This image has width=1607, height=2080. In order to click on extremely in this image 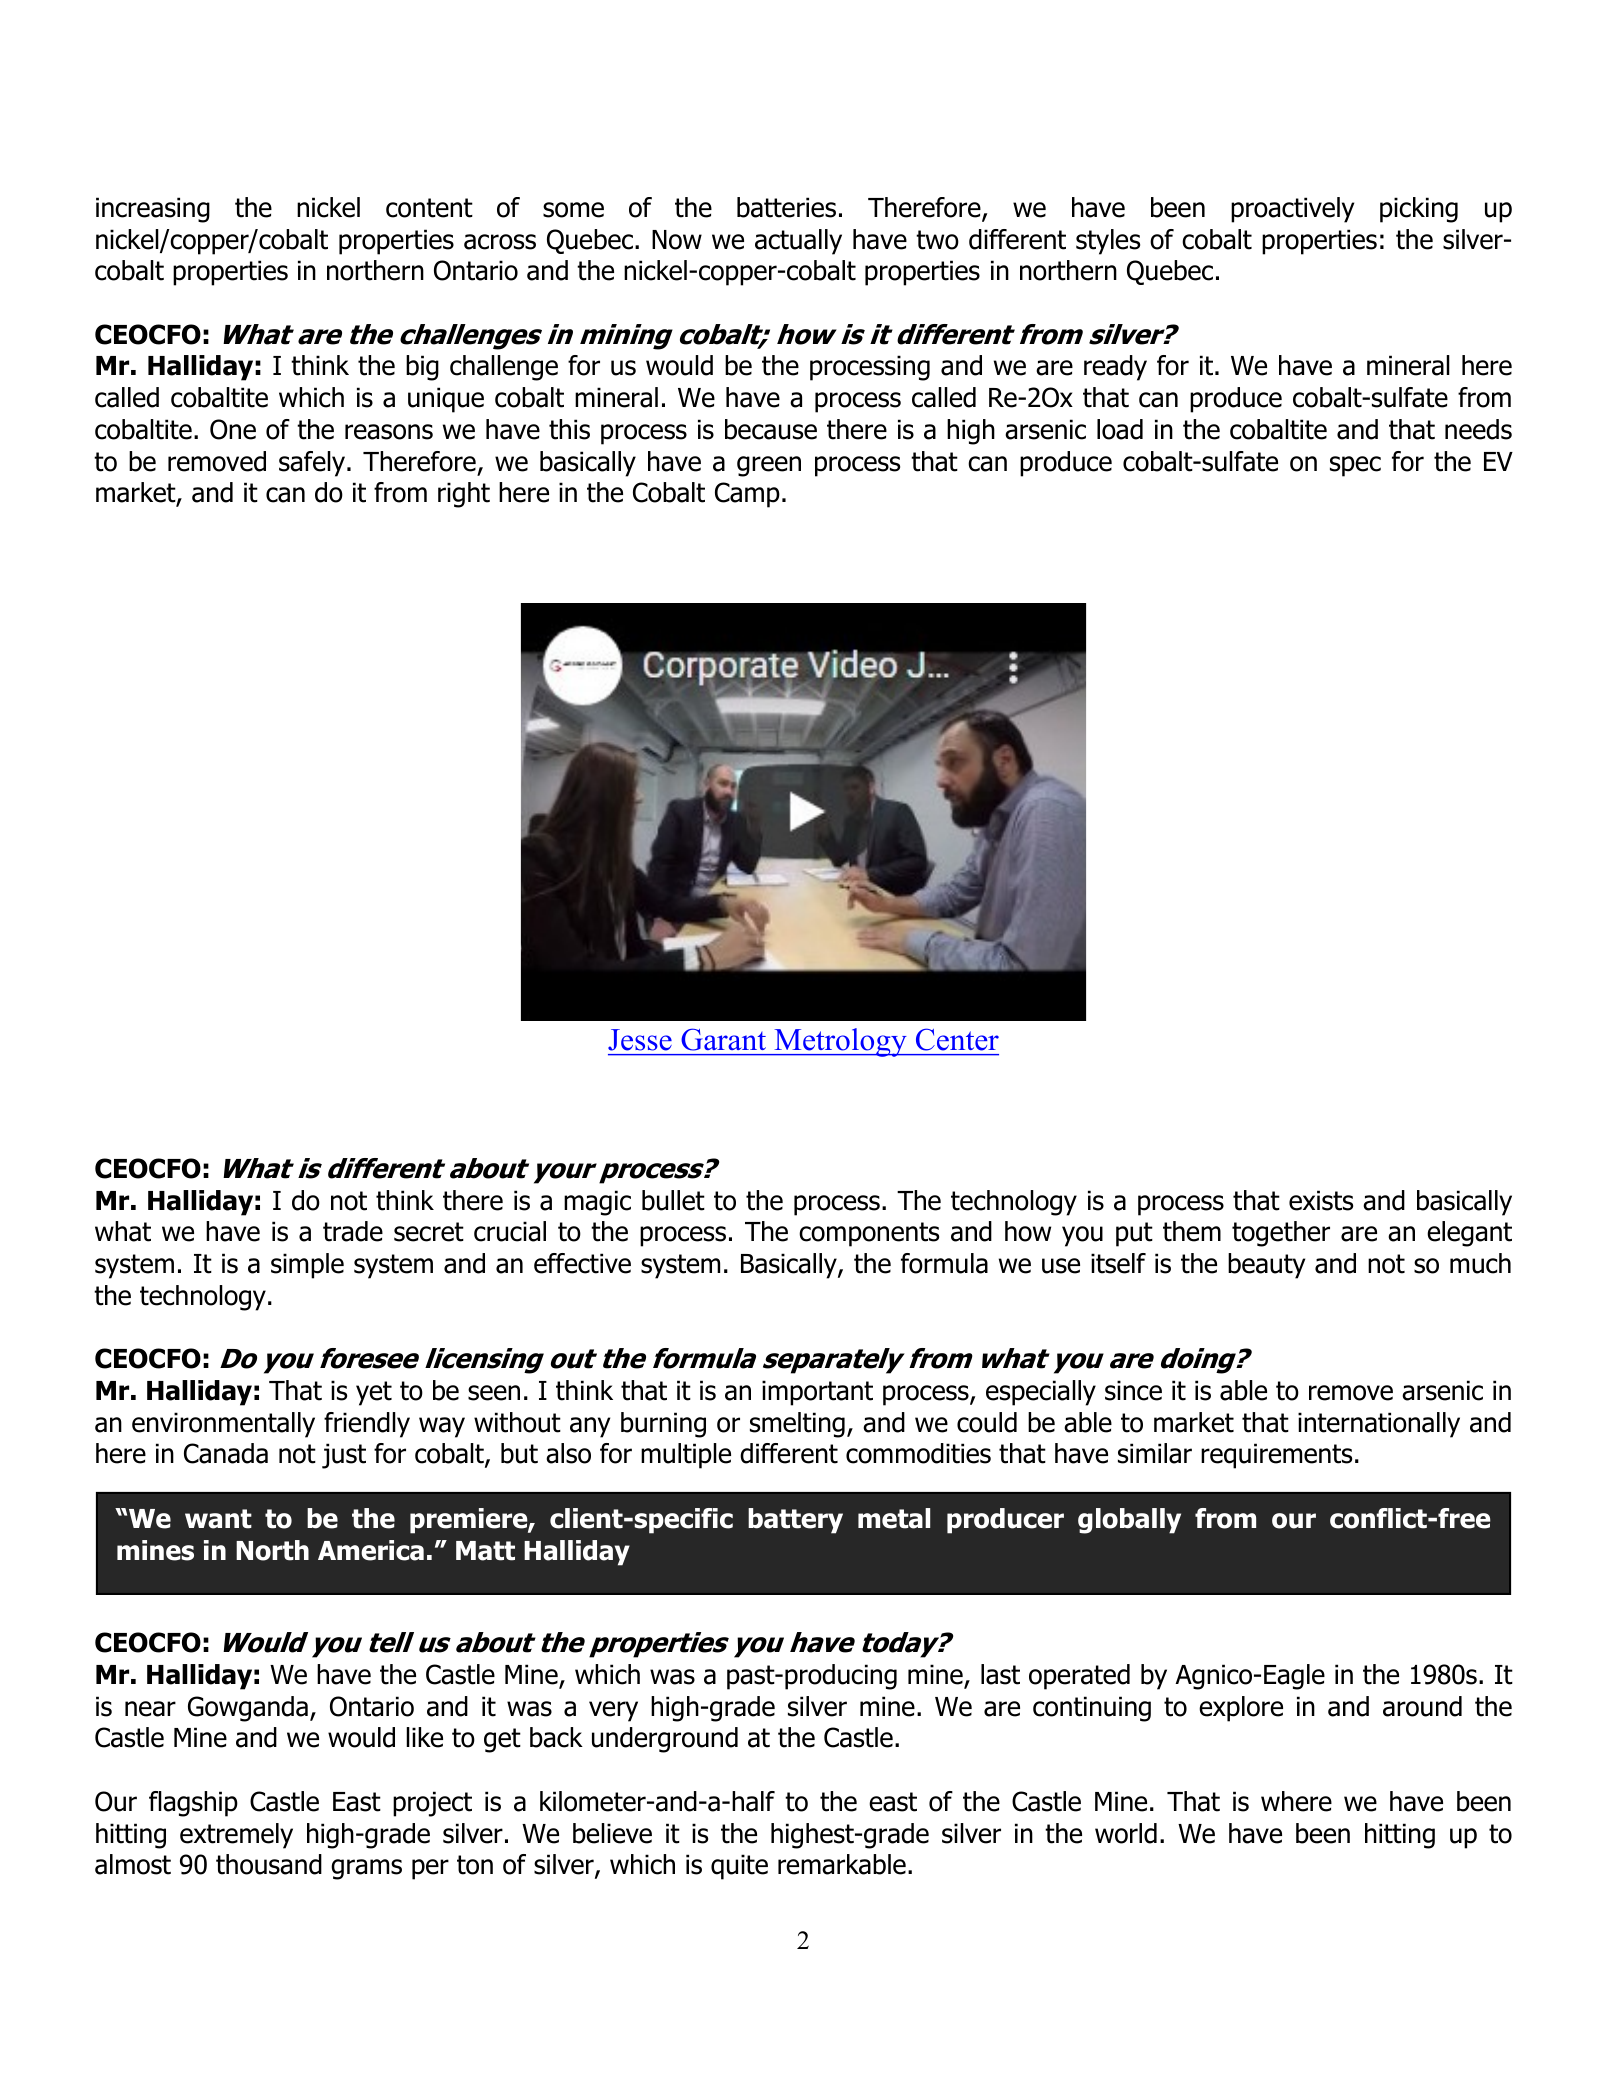, I will do `click(236, 1836)`.
